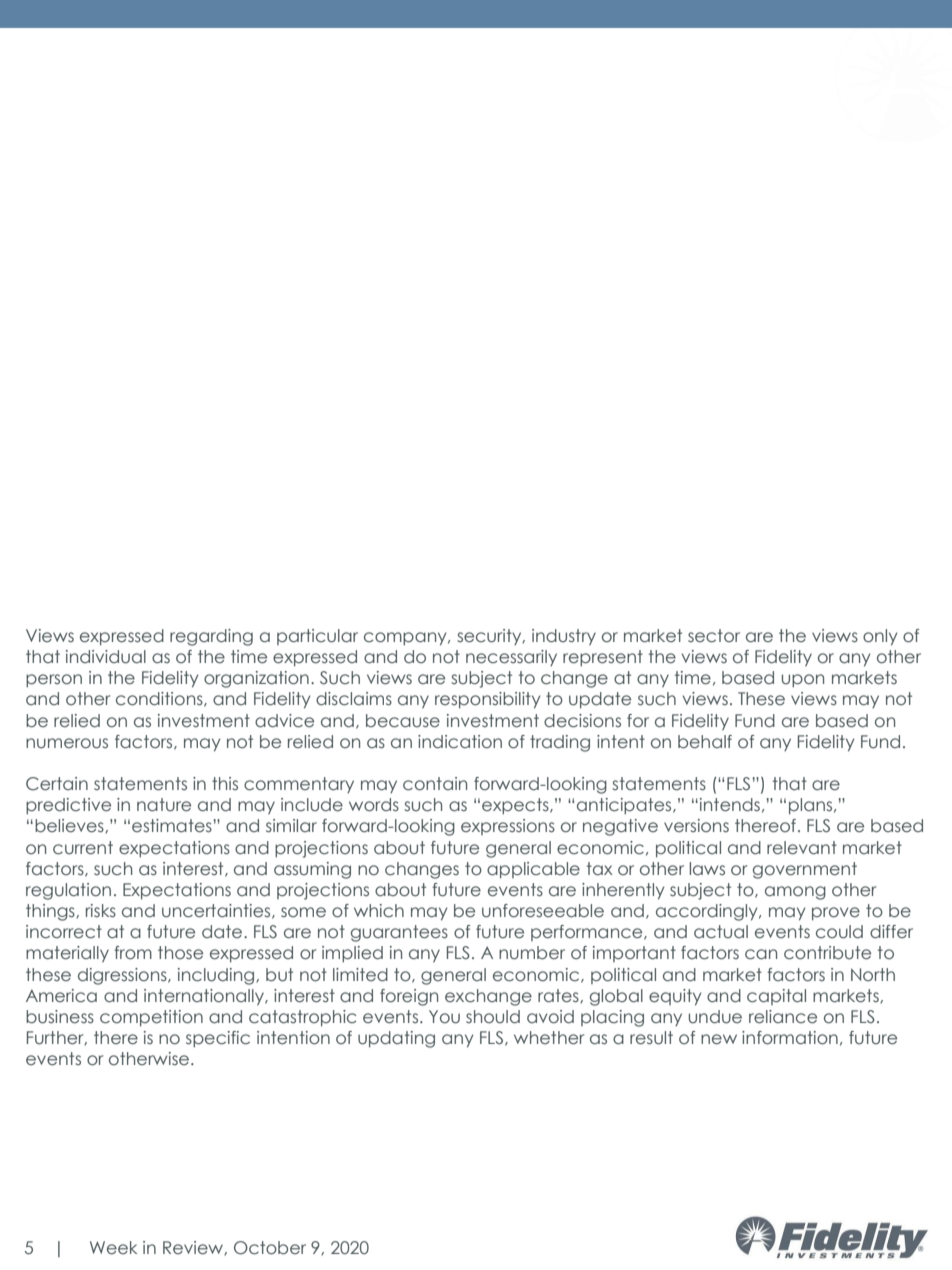 The height and width of the screenshot is (1270, 952). Describe the element at coordinates (106, 657) in the screenshot. I see `individual` at that location.
